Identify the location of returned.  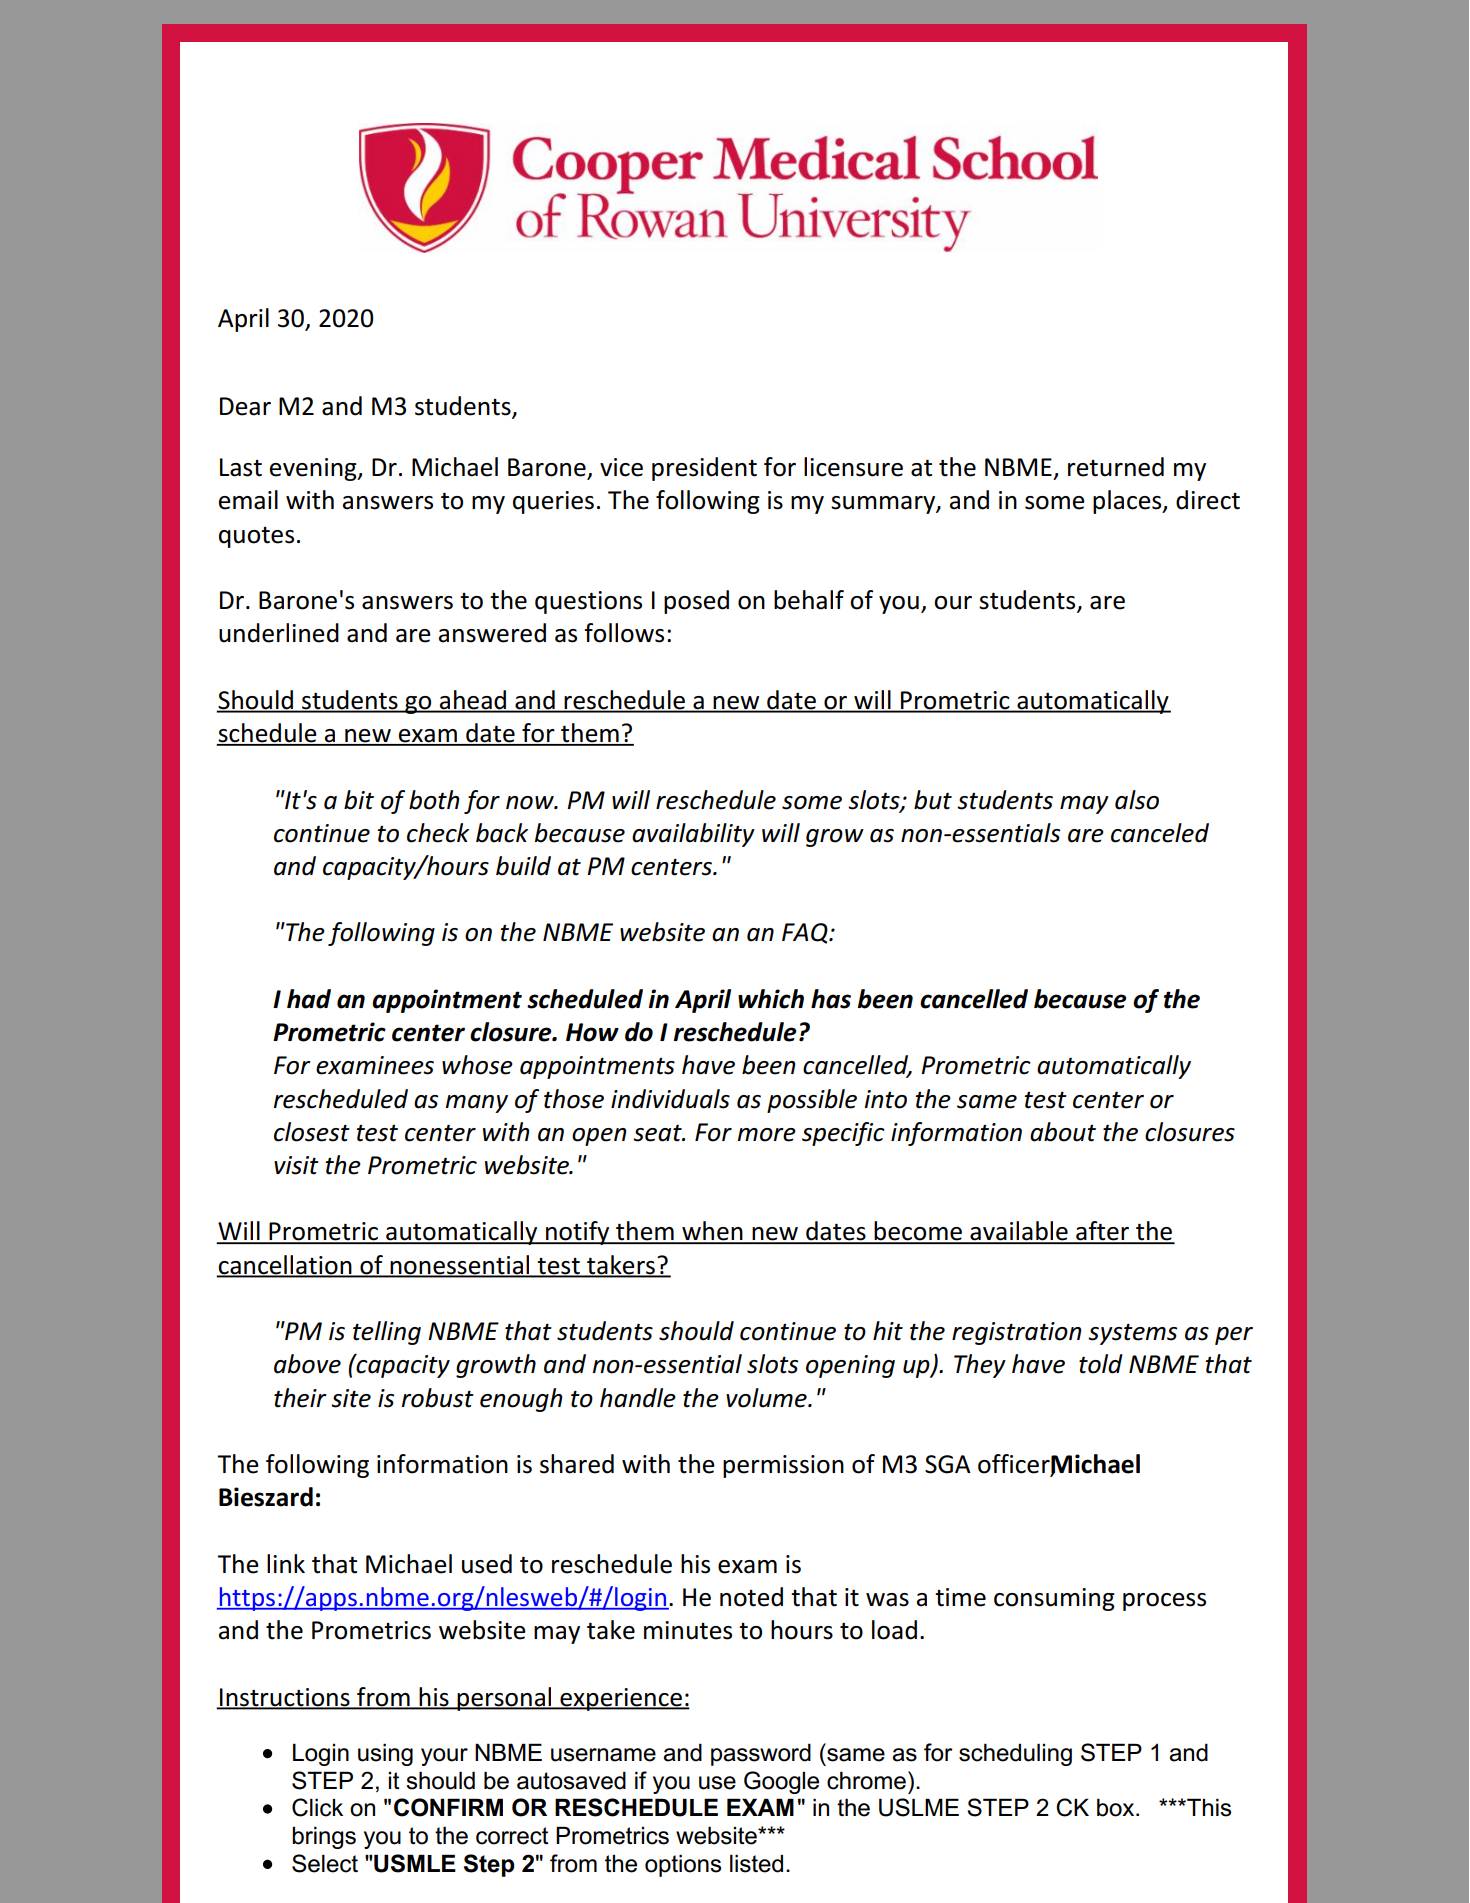
(1116, 467).
